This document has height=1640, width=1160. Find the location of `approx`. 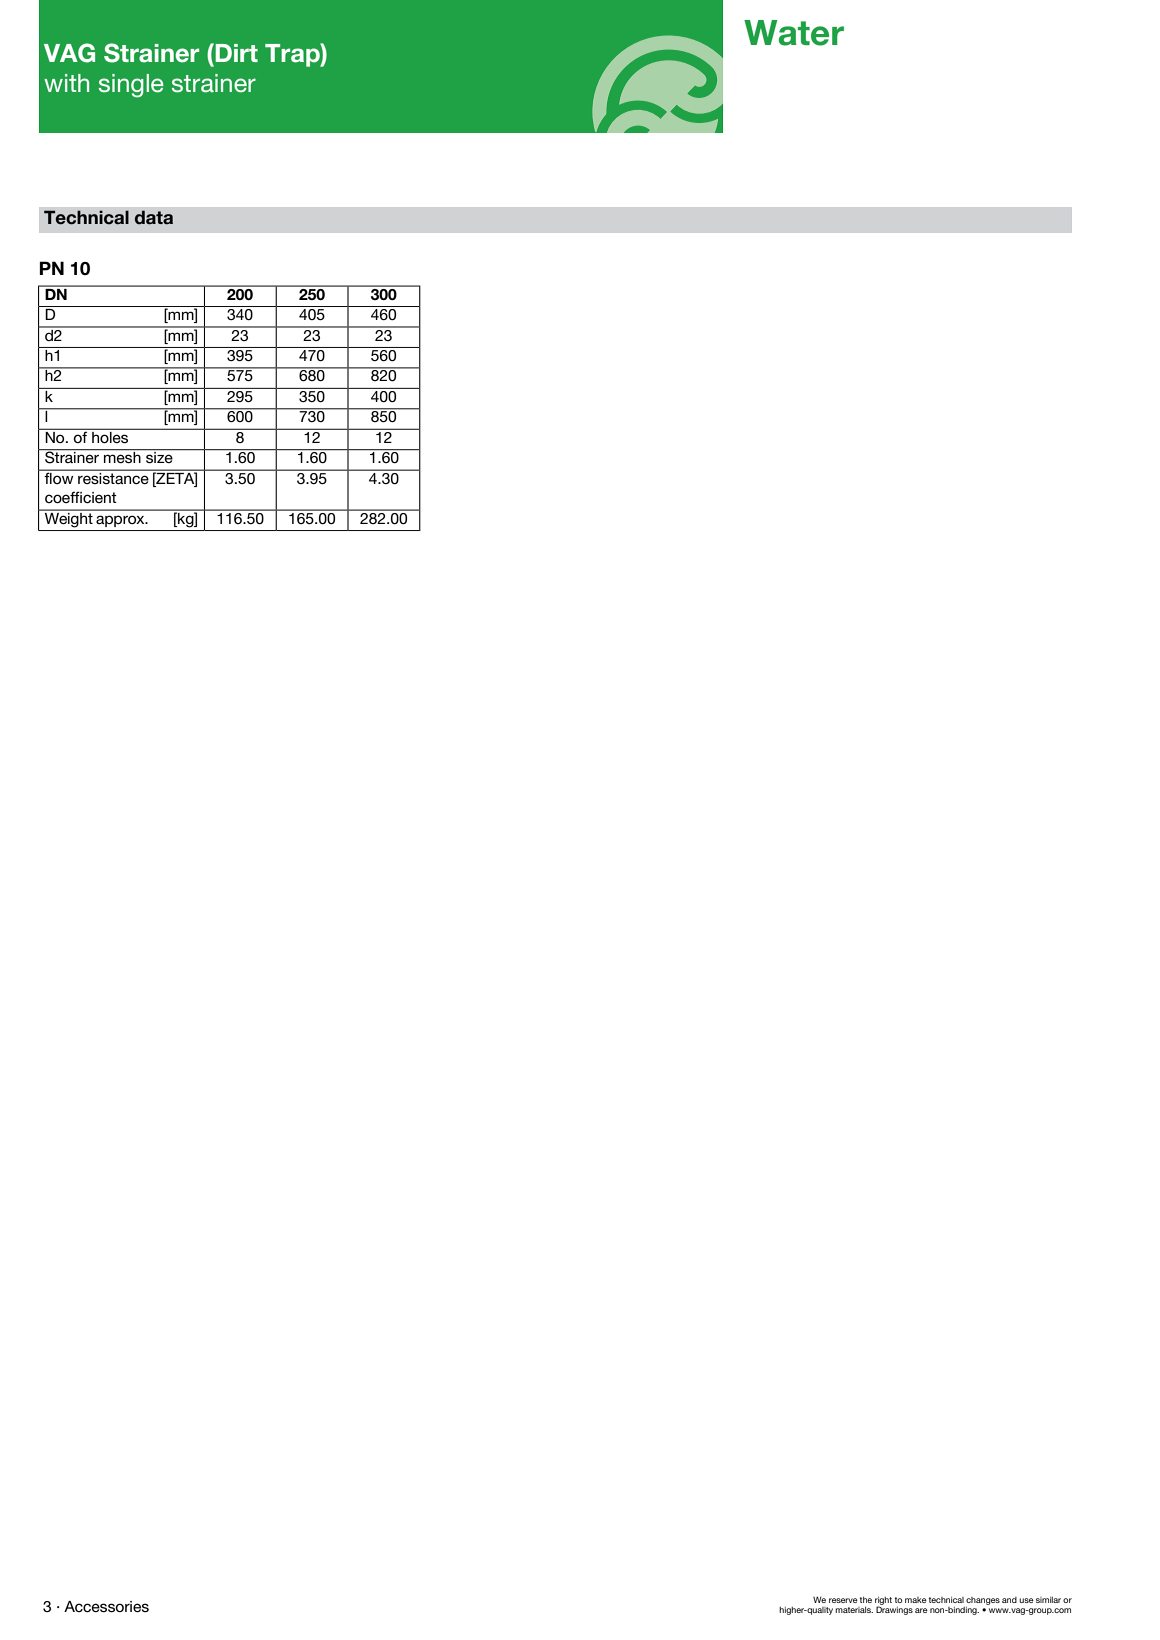

approx is located at coordinates (121, 521).
